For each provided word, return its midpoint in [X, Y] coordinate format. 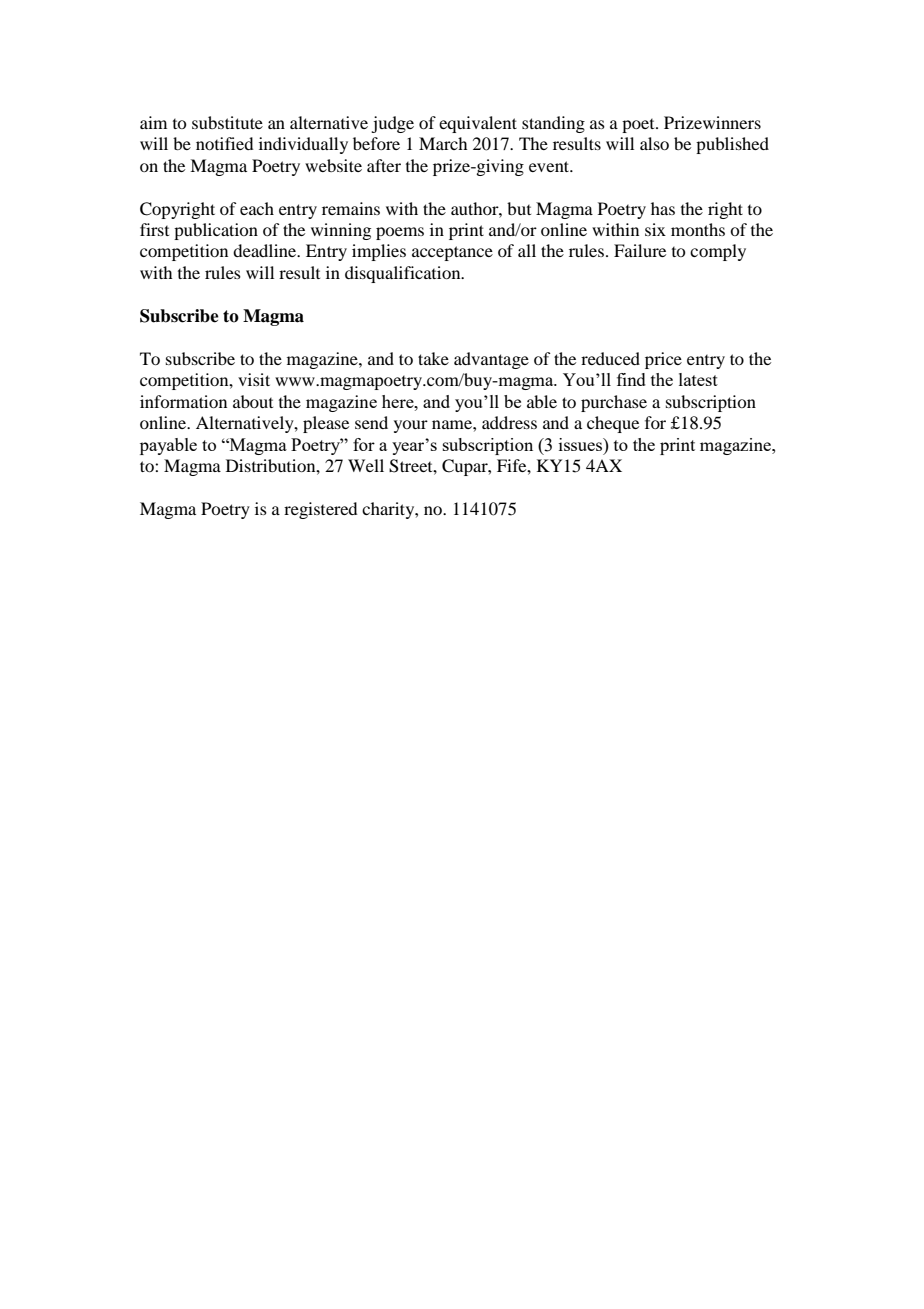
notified [224, 143]
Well [366, 465]
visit [254, 379]
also [654, 143]
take [433, 358]
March [443, 143]
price [663, 360]
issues [581, 444]
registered [320, 510]
